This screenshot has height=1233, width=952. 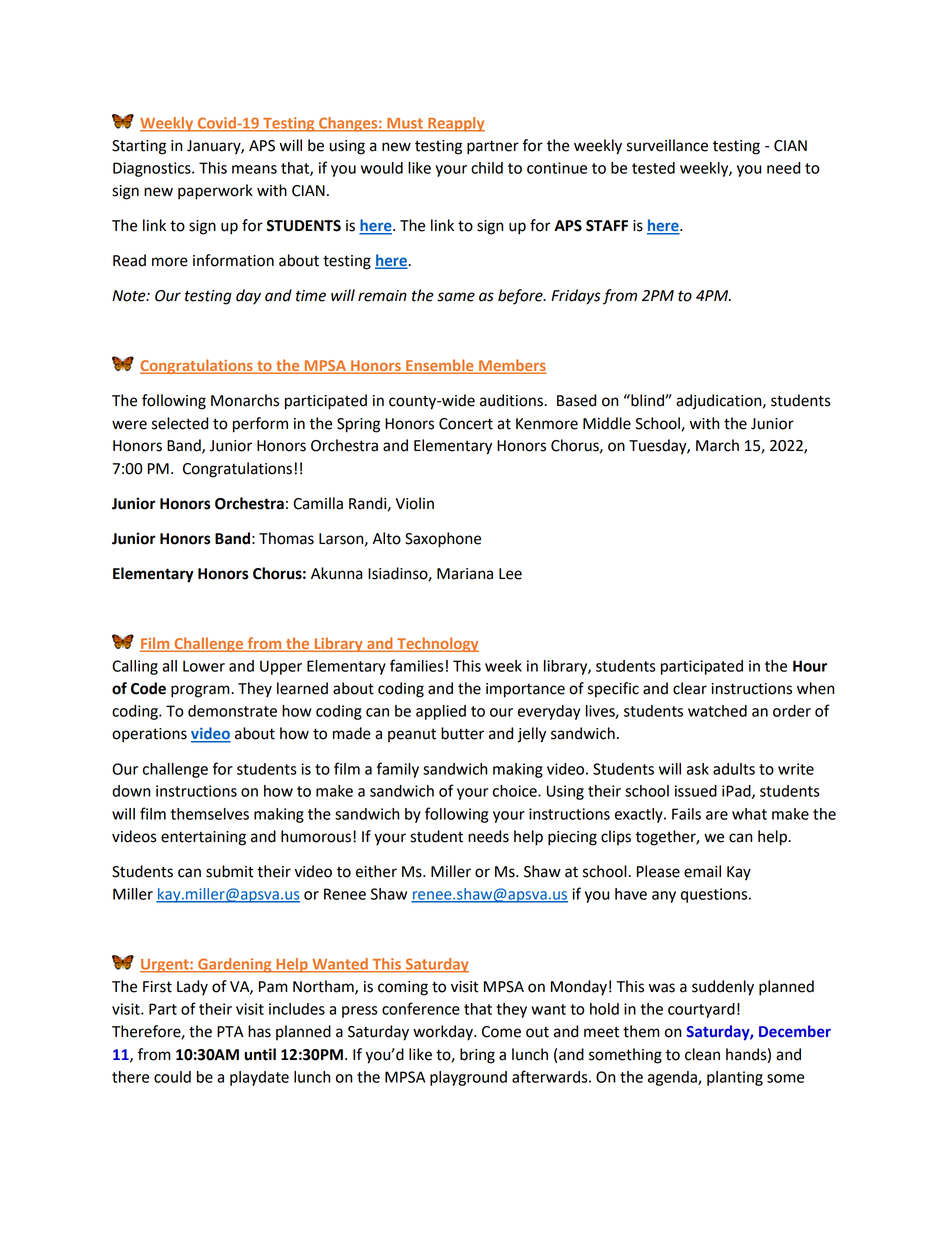 What do you see at coordinates (254, 169) in the screenshot?
I see `means` at bounding box center [254, 169].
